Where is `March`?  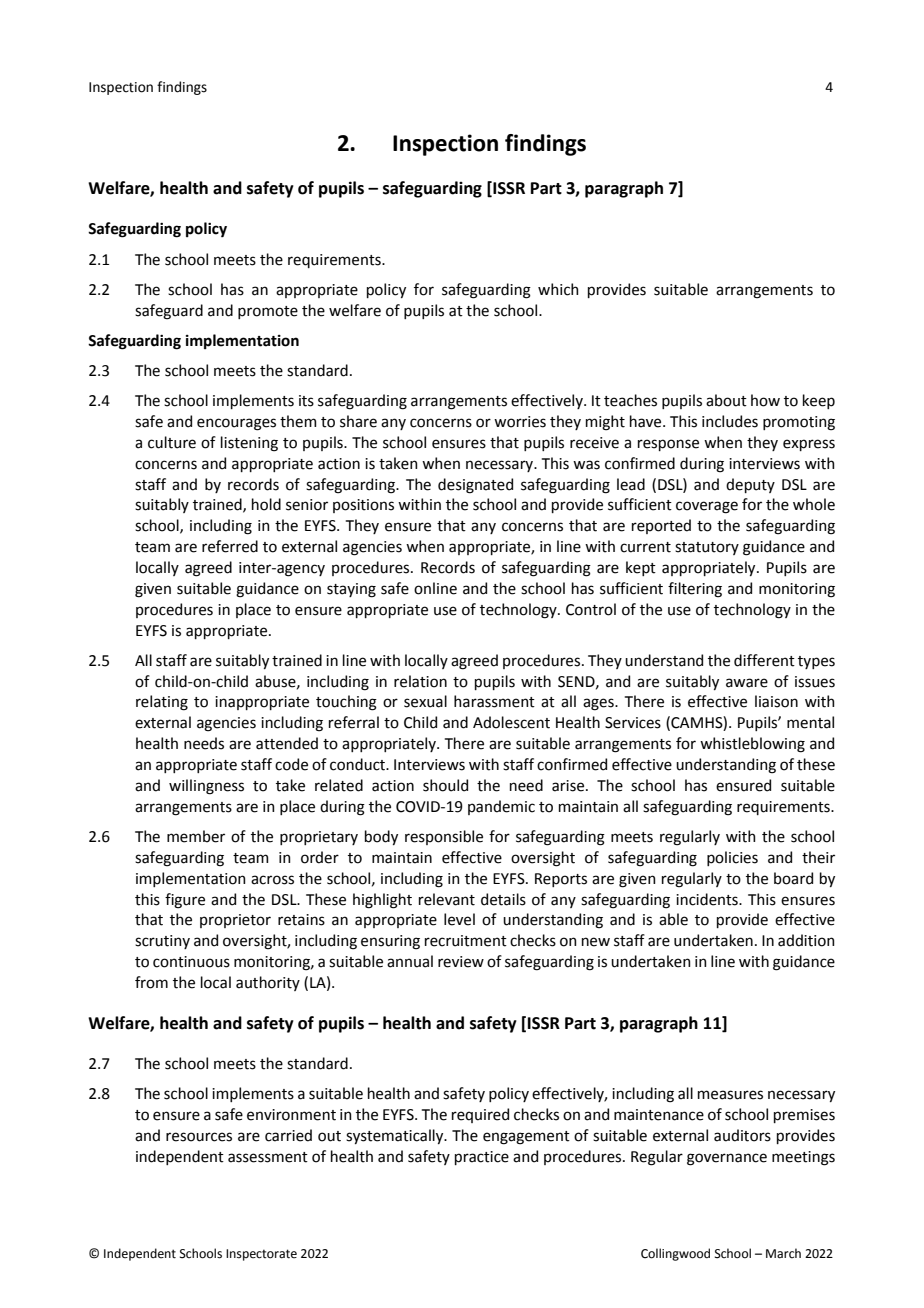 March is located at coordinates (783, 1253).
